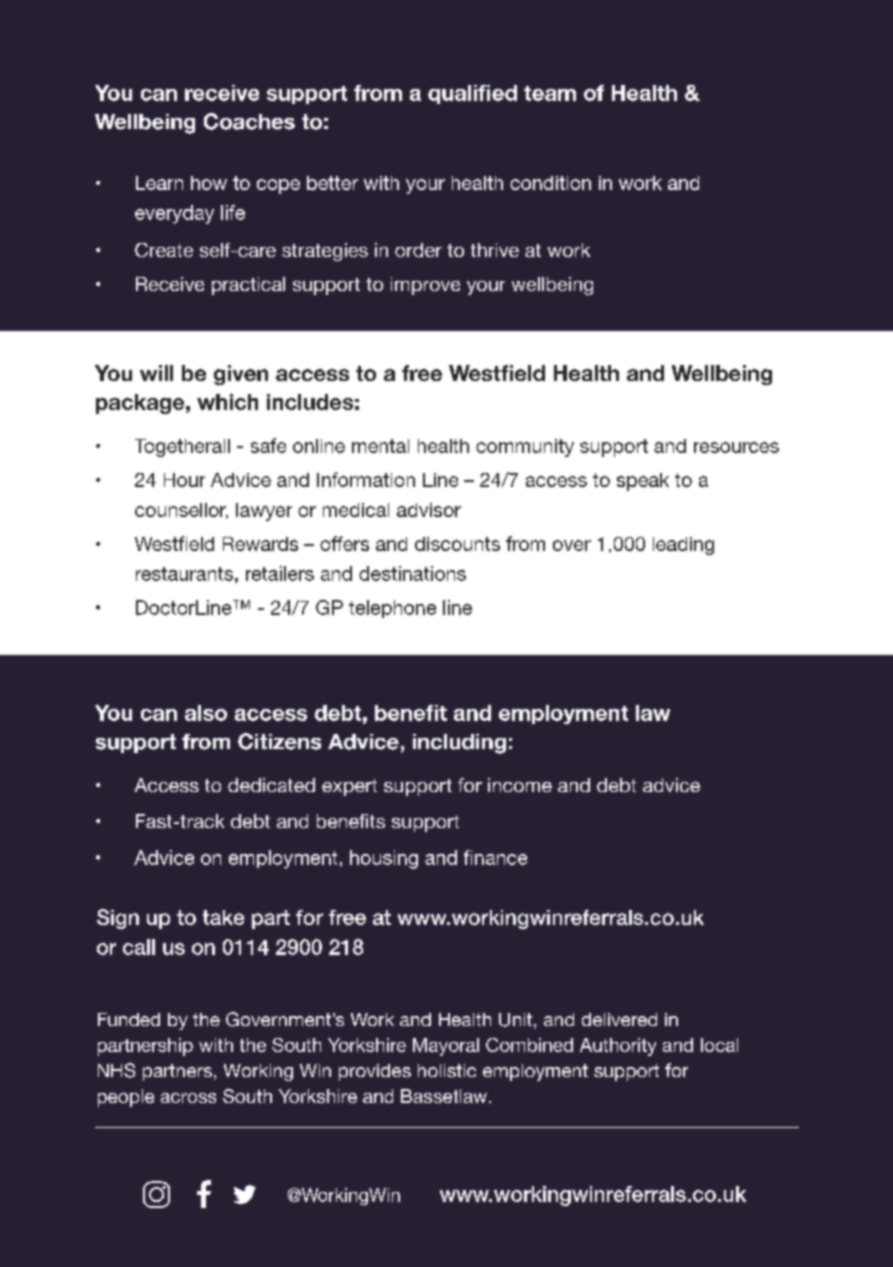  Describe the element at coordinates (271, 785) in the screenshot. I see `dedicated` at that location.
